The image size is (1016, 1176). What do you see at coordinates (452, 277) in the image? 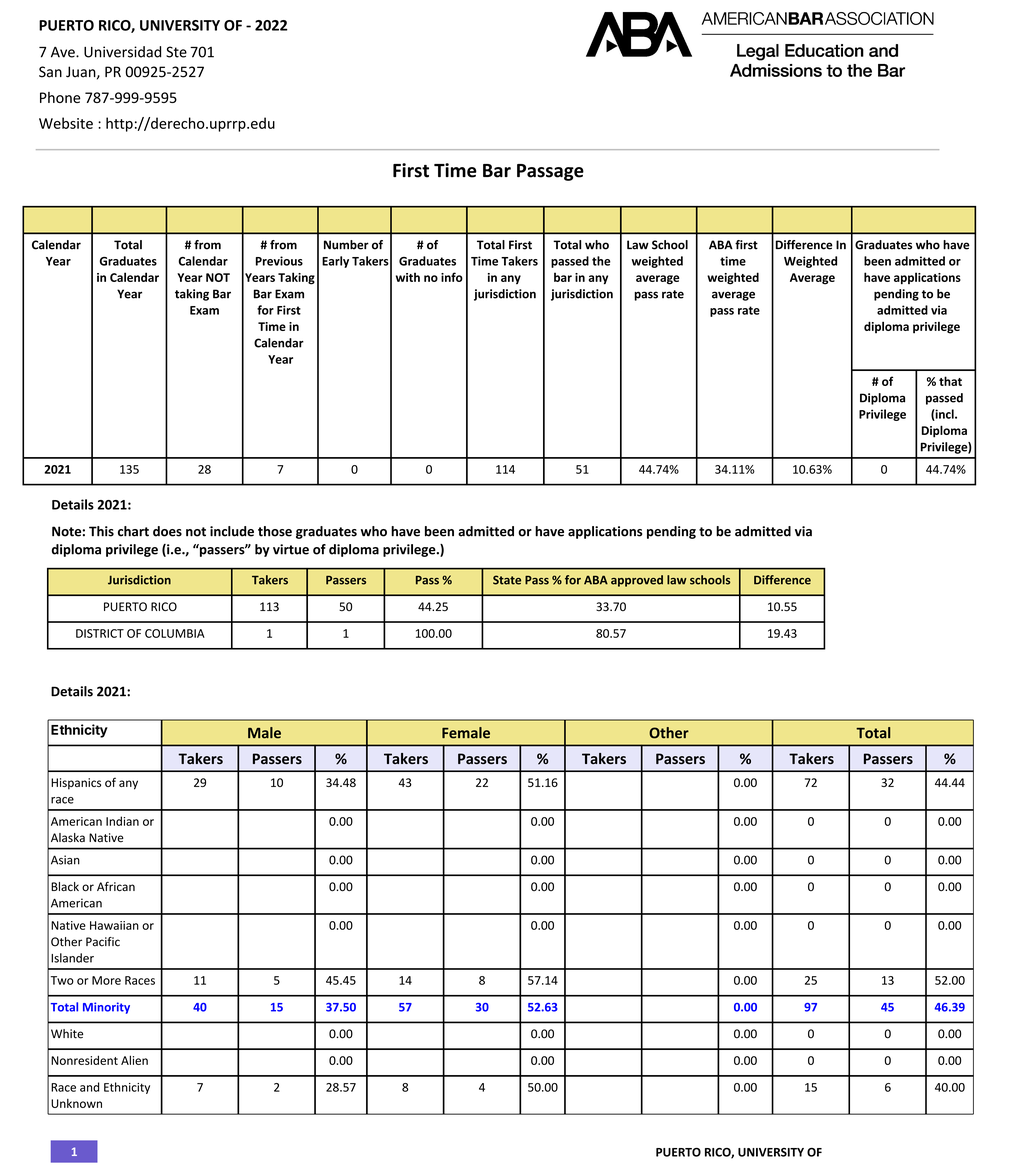
I see `info` at bounding box center [452, 277].
